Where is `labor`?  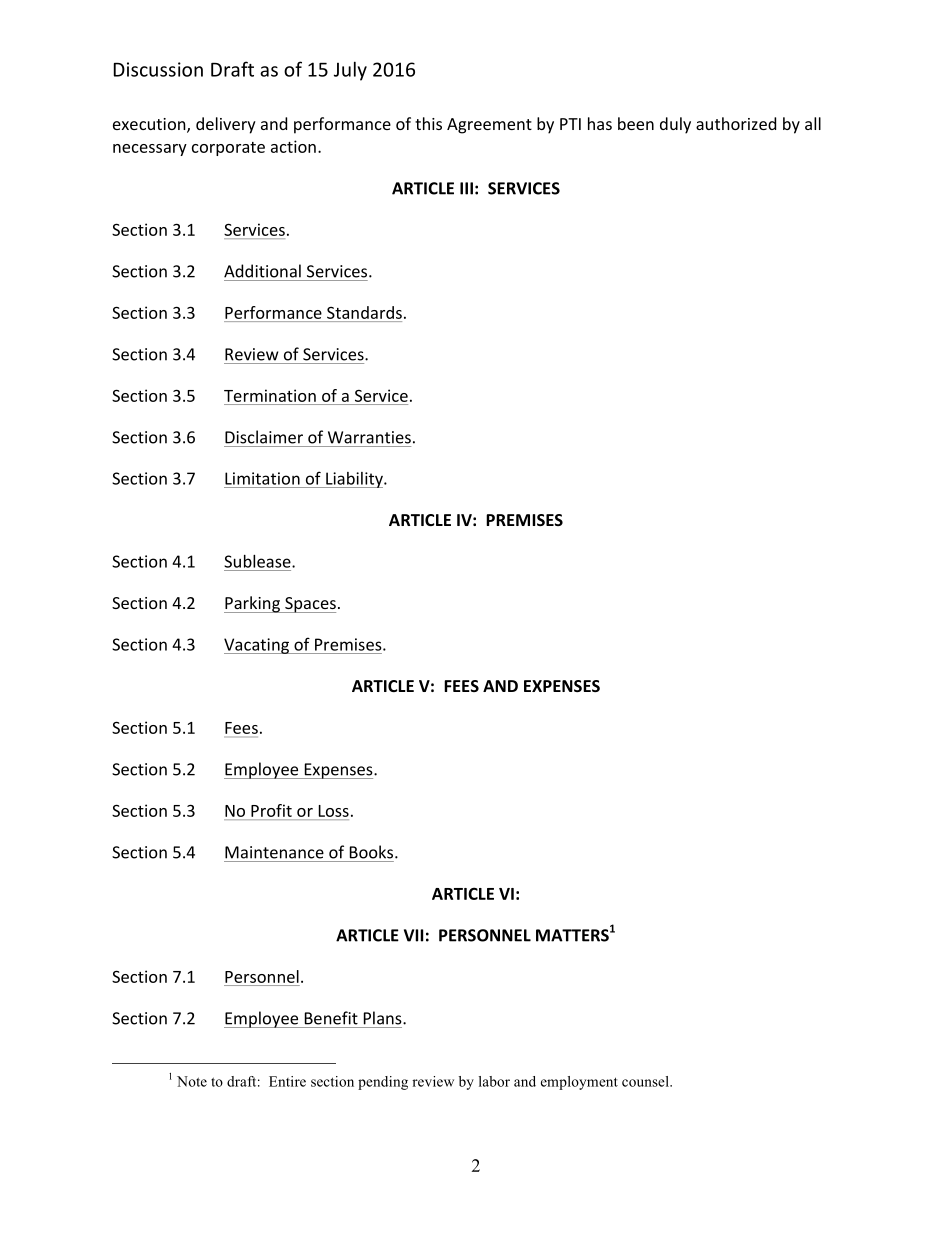
labor is located at coordinates (494, 1081).
